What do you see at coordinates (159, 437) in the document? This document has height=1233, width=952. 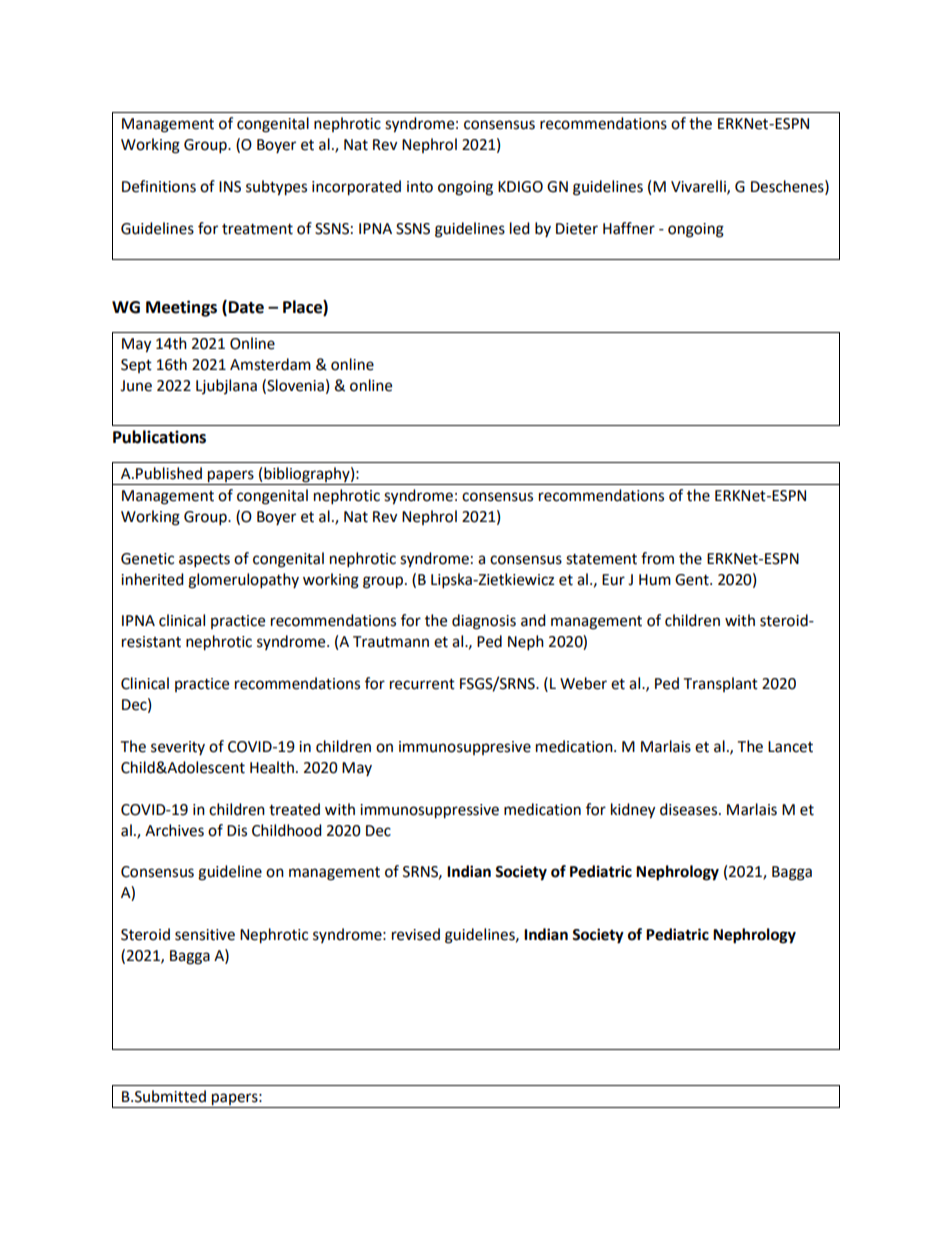 I see `Publications` at bounding box center [159, 437].
